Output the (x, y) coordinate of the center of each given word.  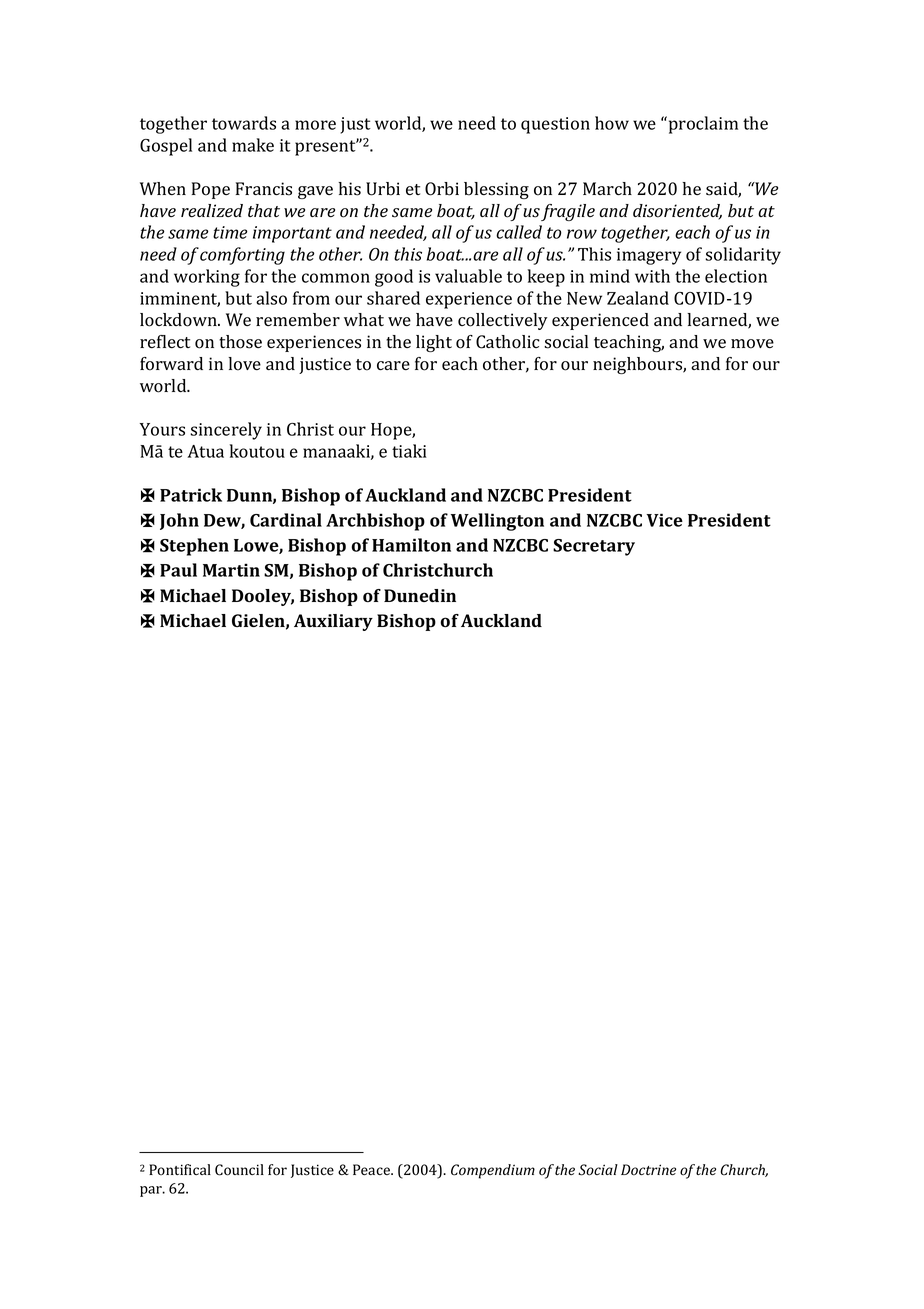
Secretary (594, 547)
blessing (496, 190)
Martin (231, 570)
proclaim (702, 125)
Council (239, 1170)
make (253, 145)
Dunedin (420, 595)
